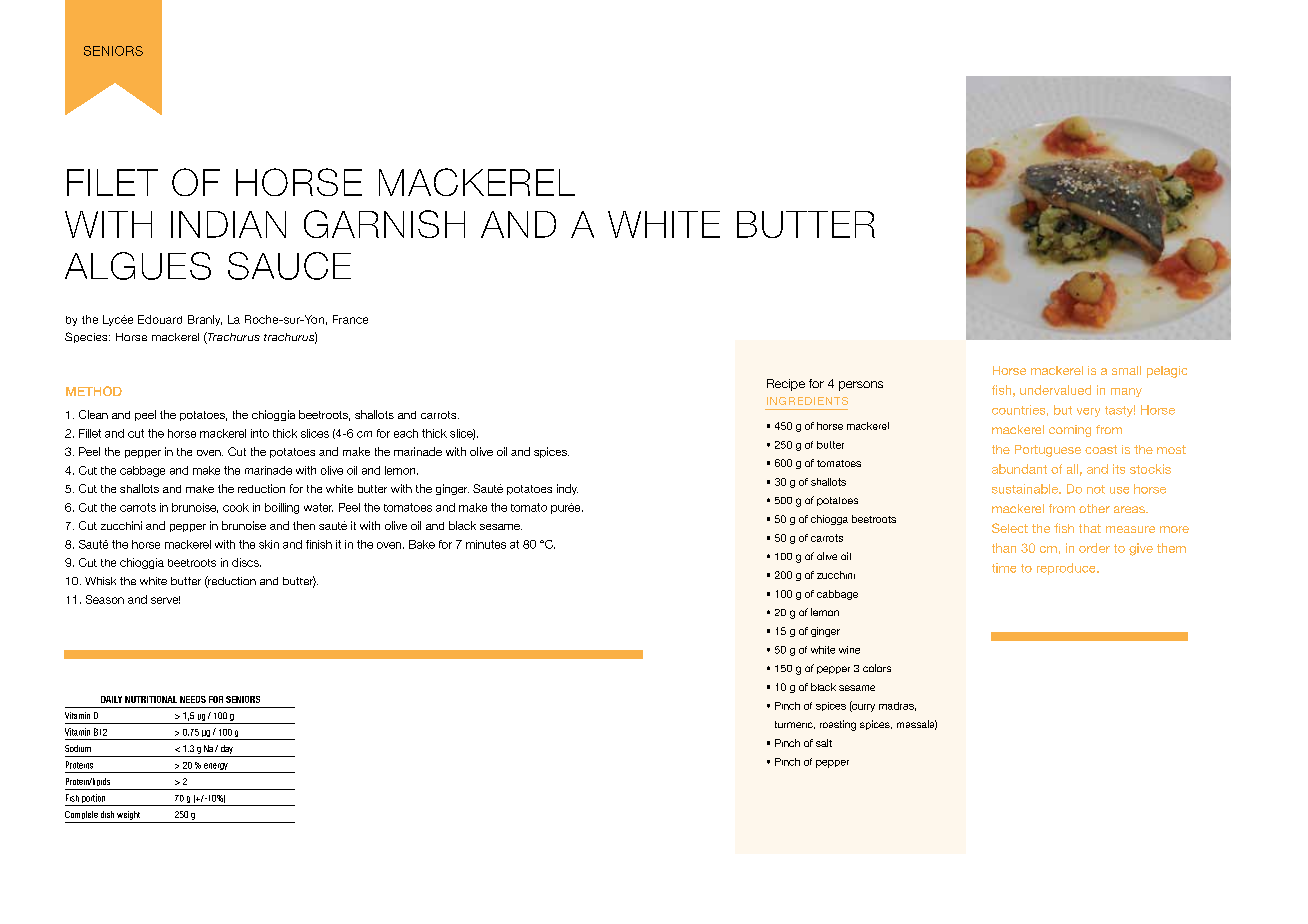 This screenshot has width=1308, height=924. Describe the element at coordinates (228, 224) in the screenshot. I see `INDIAN` at that location.
